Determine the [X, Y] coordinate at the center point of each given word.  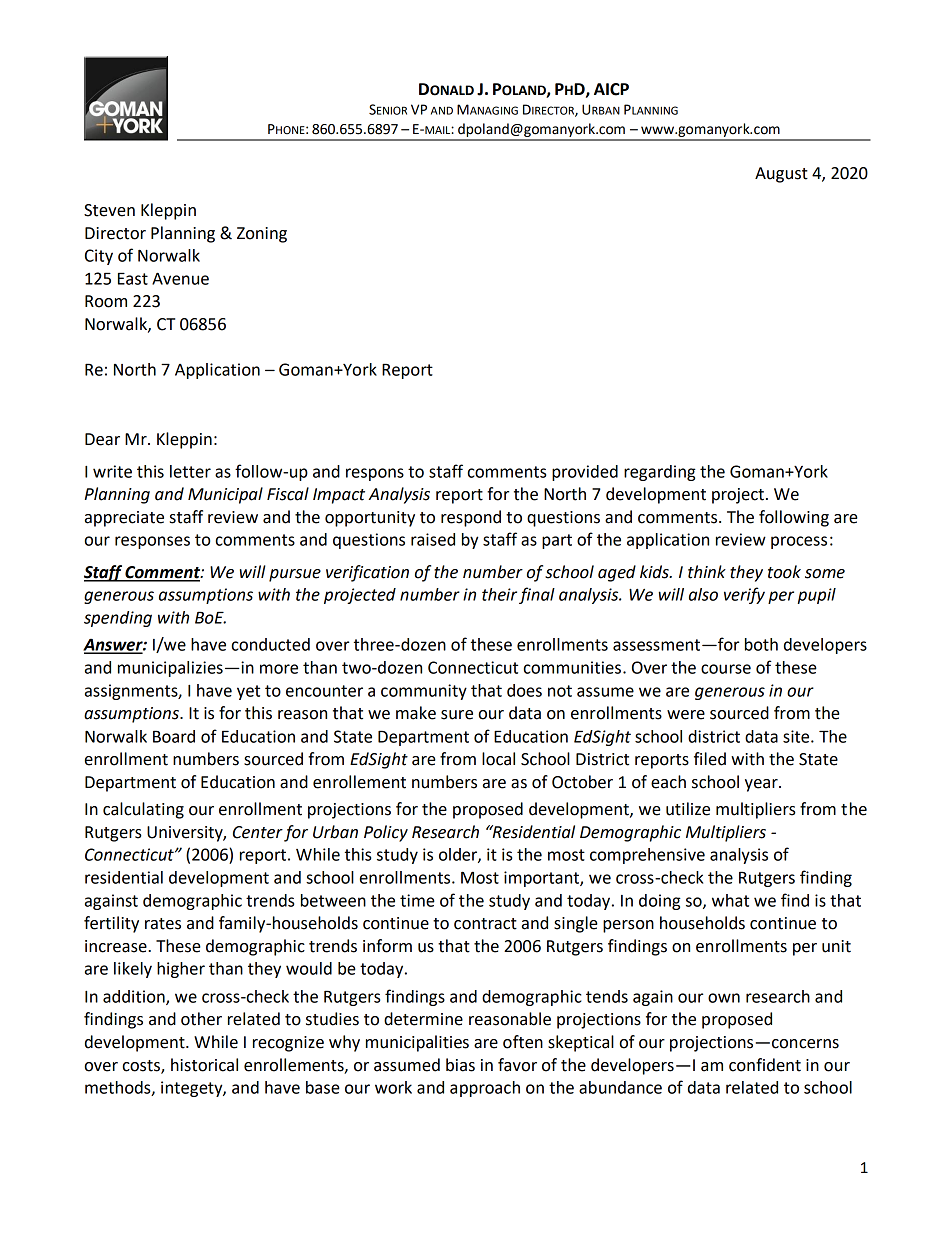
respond [471, 518]
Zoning [262, 235]
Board [174, 736]
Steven [109, 210]
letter [190, 471]
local [498, 759]
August [781, 175]
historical [204, 1065]
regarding [660, 473]
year [762, 785]
